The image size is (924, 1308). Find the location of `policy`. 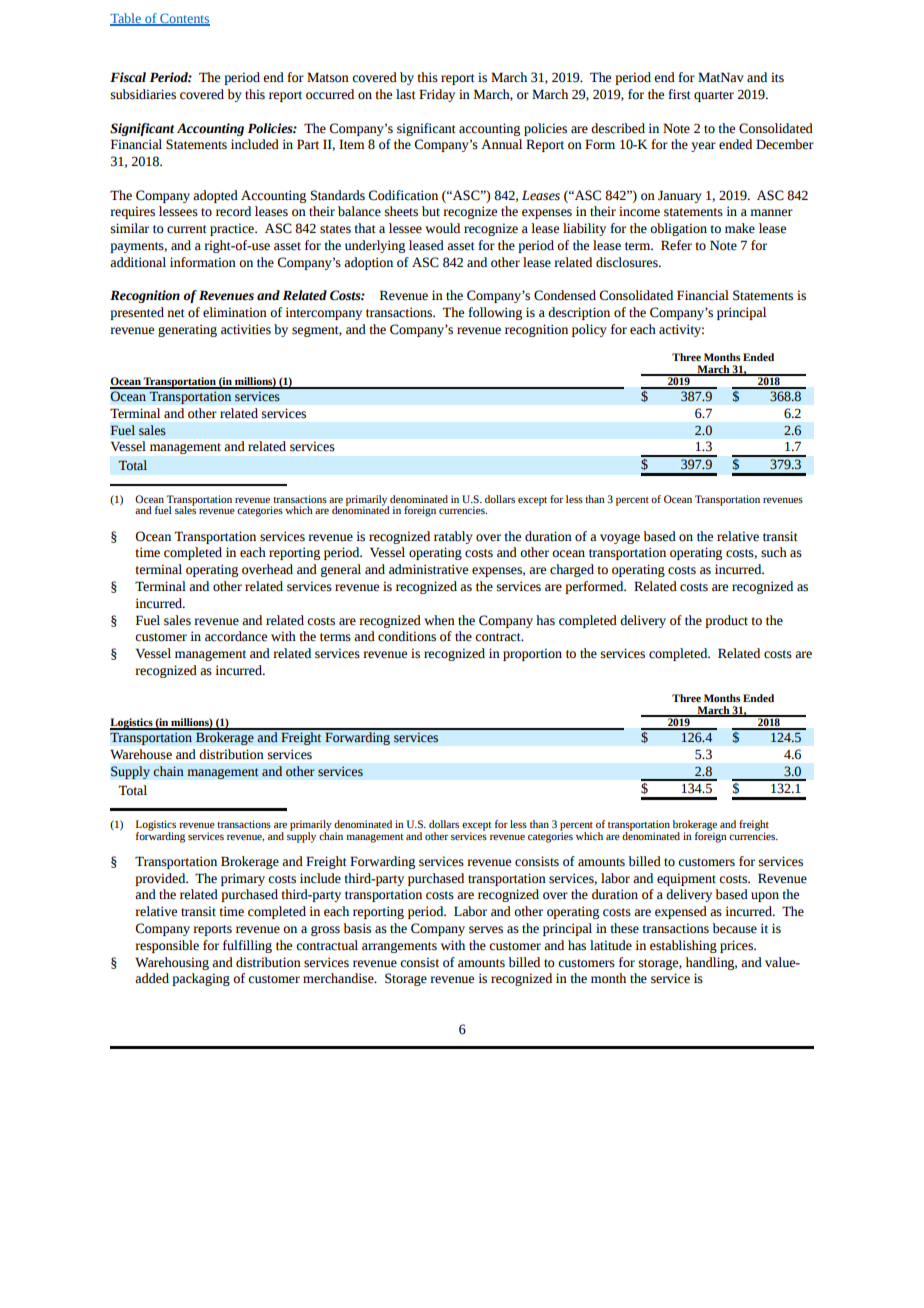

policy is located at coordinates (589, 330).
